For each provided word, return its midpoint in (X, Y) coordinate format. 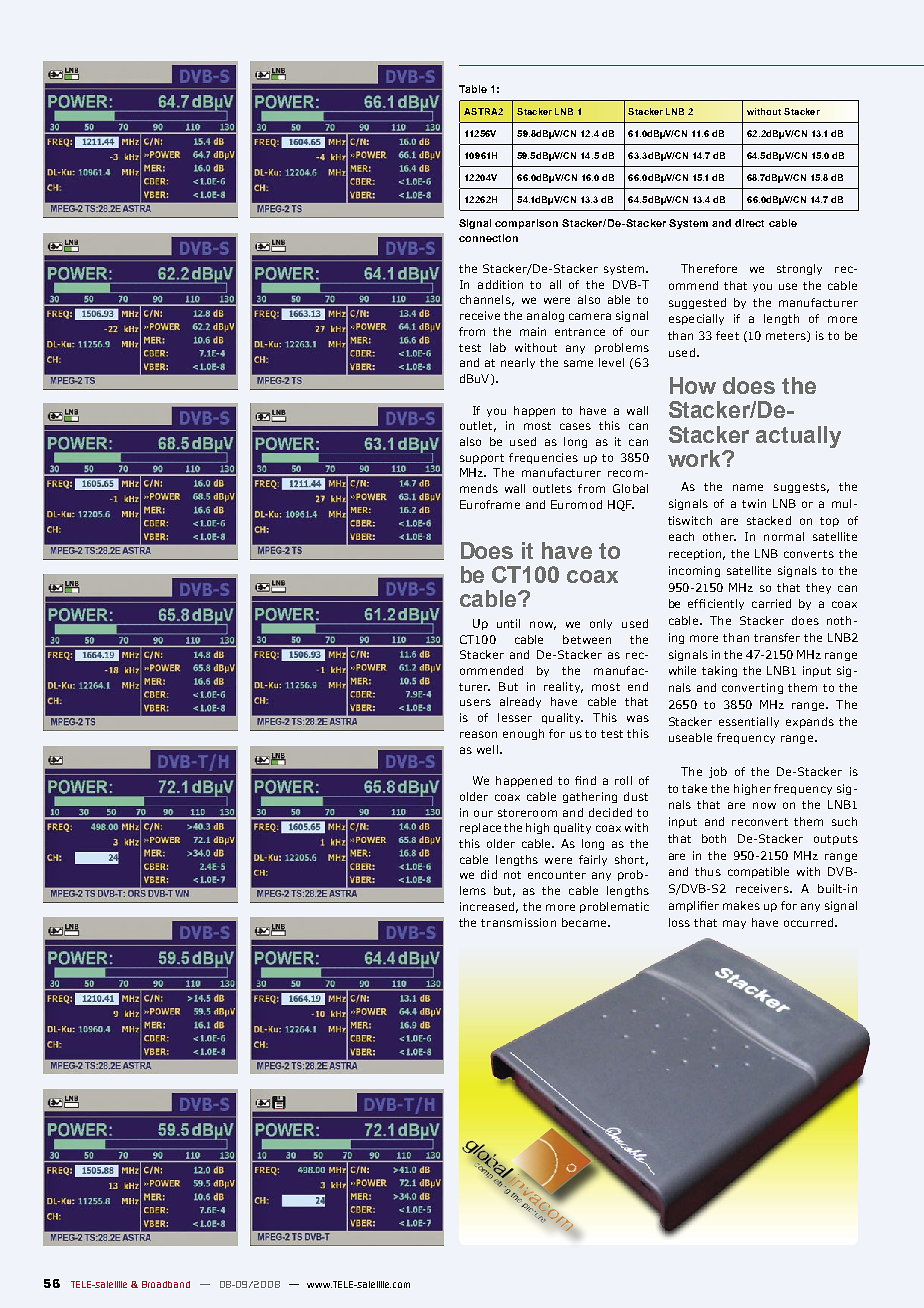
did (489, 874)
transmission (518, 922)
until (508, 623)
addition (500, 284)
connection (488, 238)
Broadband (166, 1284)
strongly (799, 269)
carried (771, 603)
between (587, 639)
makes (741, 905)
